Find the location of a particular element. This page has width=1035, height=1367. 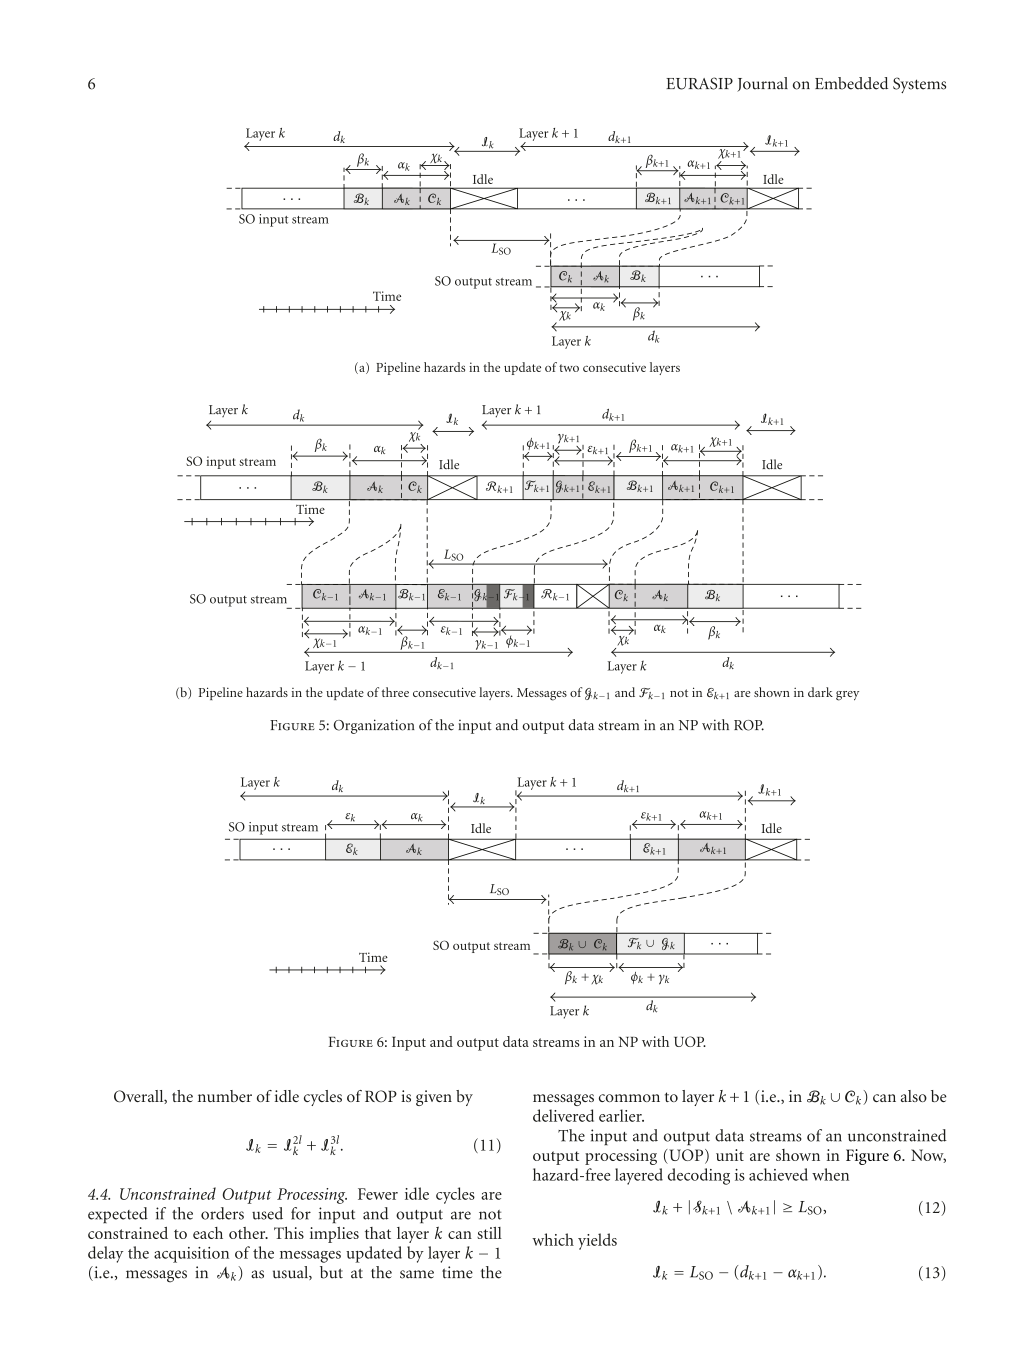

Journal is located at coordinates (762, 84).
